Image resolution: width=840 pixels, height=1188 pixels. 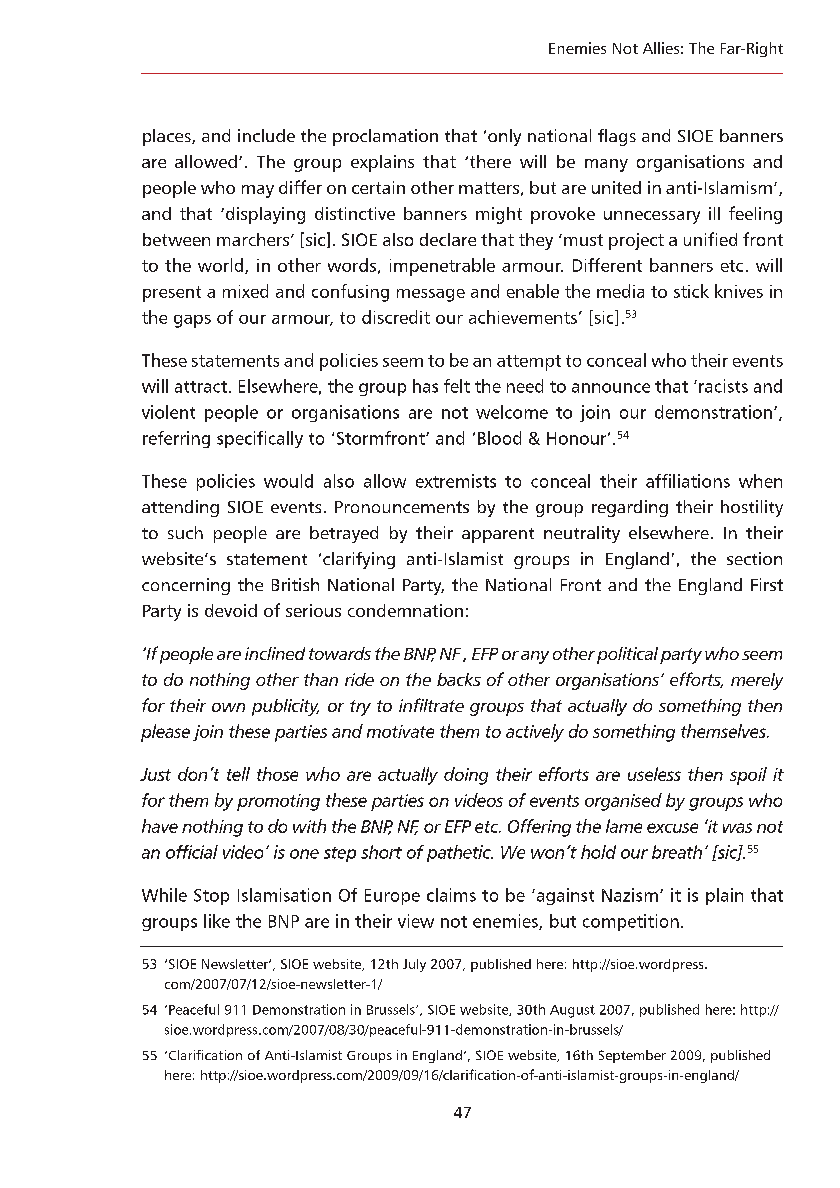 I want to click on message, so click(x=431, y=295).
